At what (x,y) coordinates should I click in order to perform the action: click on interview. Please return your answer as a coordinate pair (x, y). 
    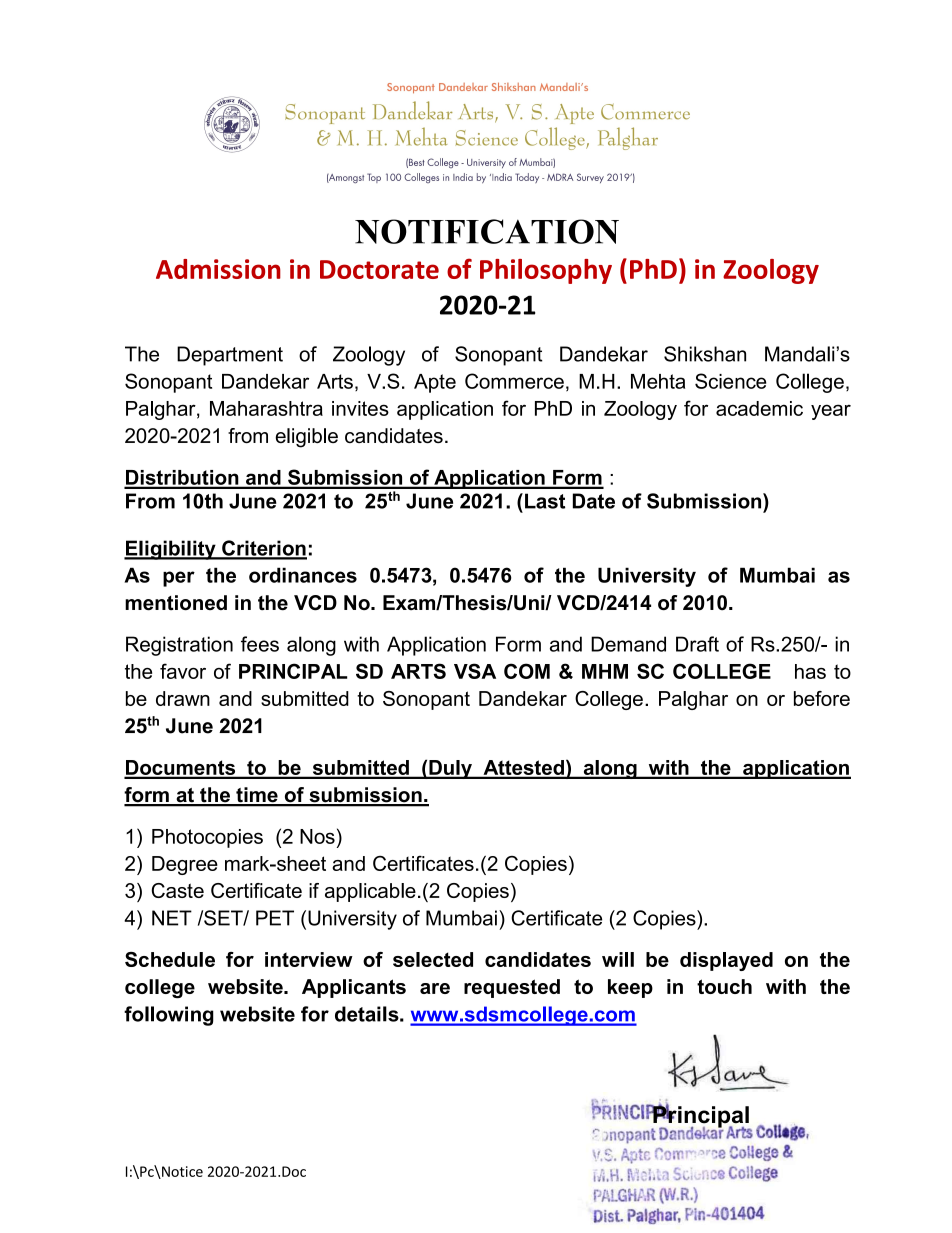
    Looking at the image, I should click on (309, 959).
